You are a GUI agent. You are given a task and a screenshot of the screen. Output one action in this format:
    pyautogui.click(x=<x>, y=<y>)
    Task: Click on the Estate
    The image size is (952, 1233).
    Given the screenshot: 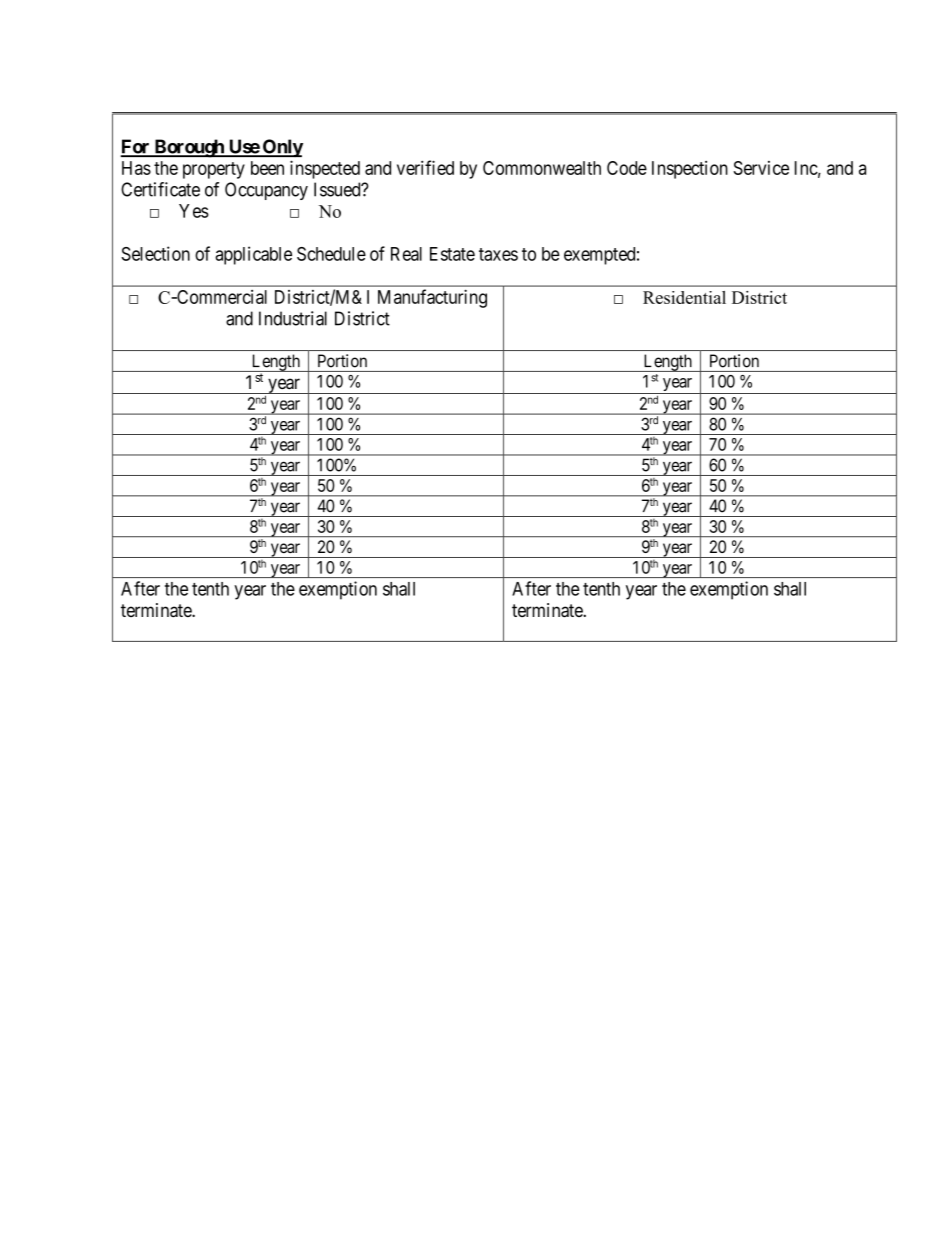 What is the action you would take?
    pyautogui.click(x=452, y=254)
